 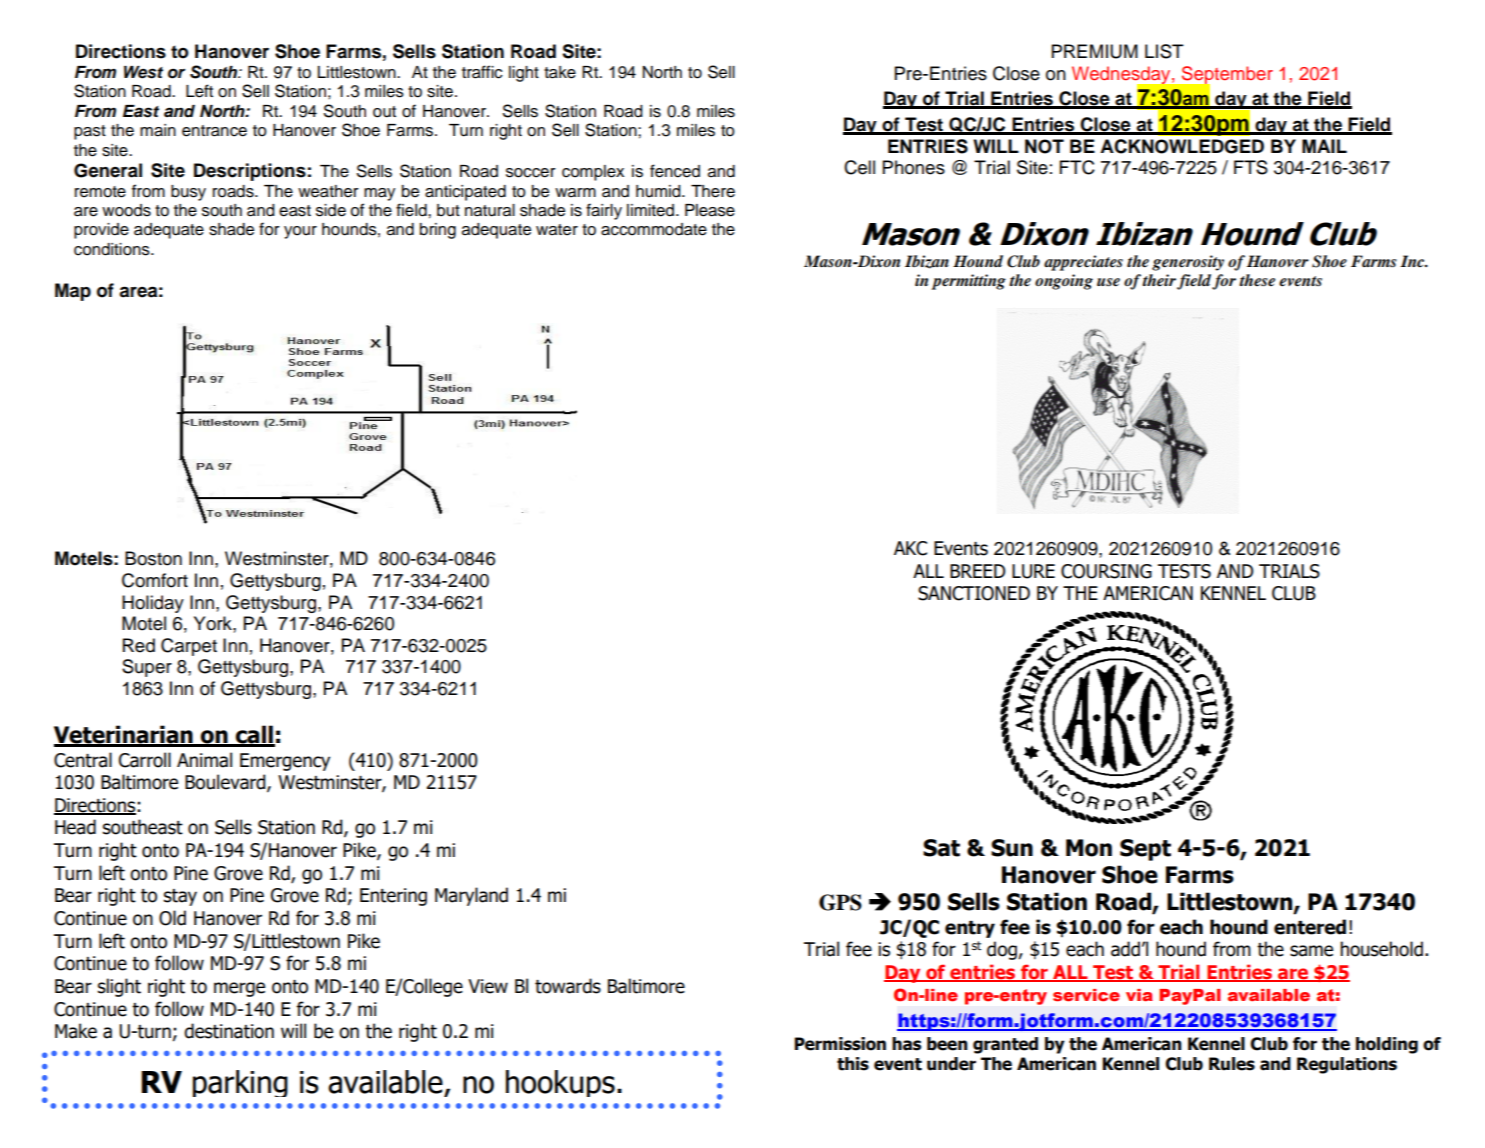 I want to click on AKC, so click(x=910, y=548).
